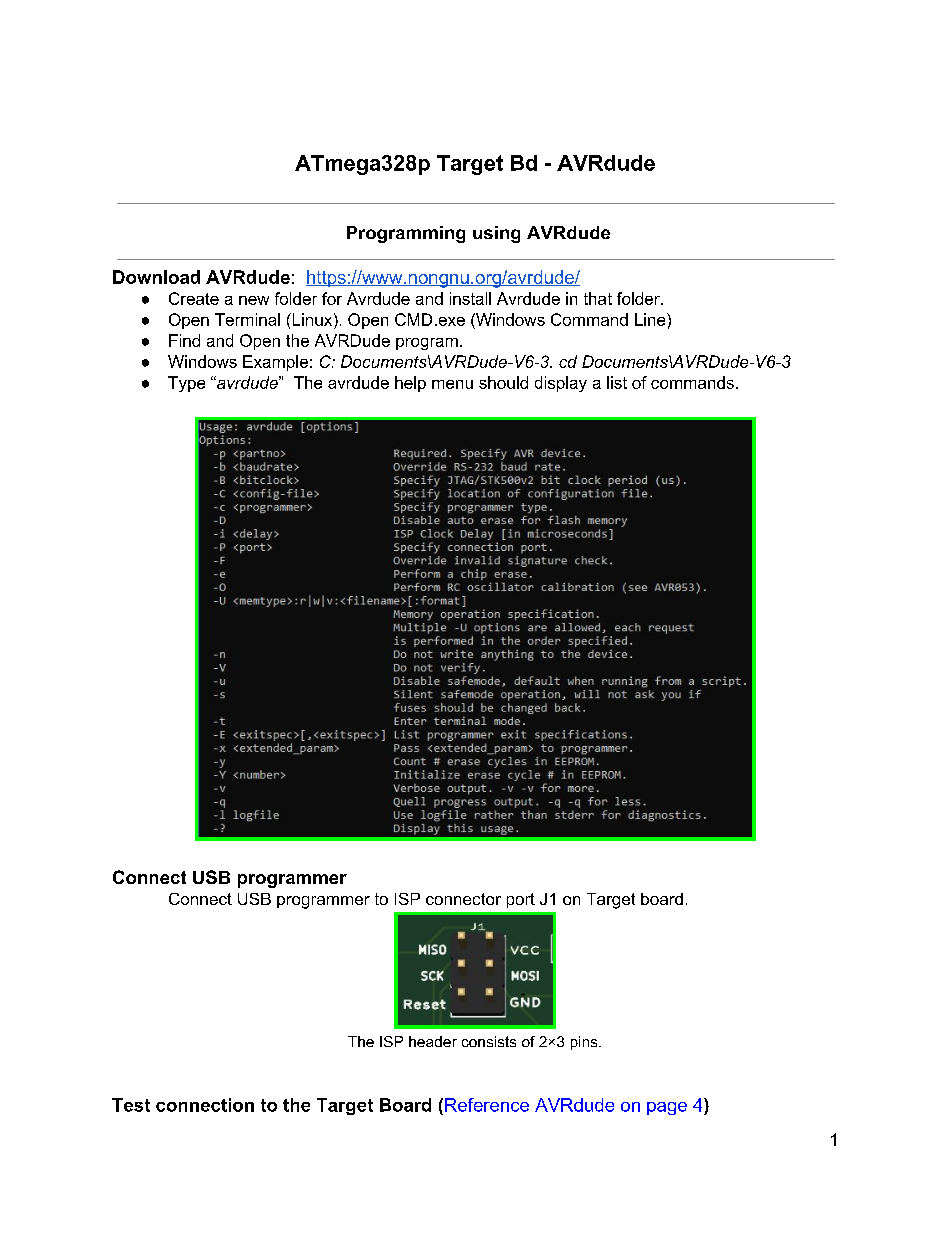  Describe the element at coordinates (617, 382) in the document. I see `list` at that location.
